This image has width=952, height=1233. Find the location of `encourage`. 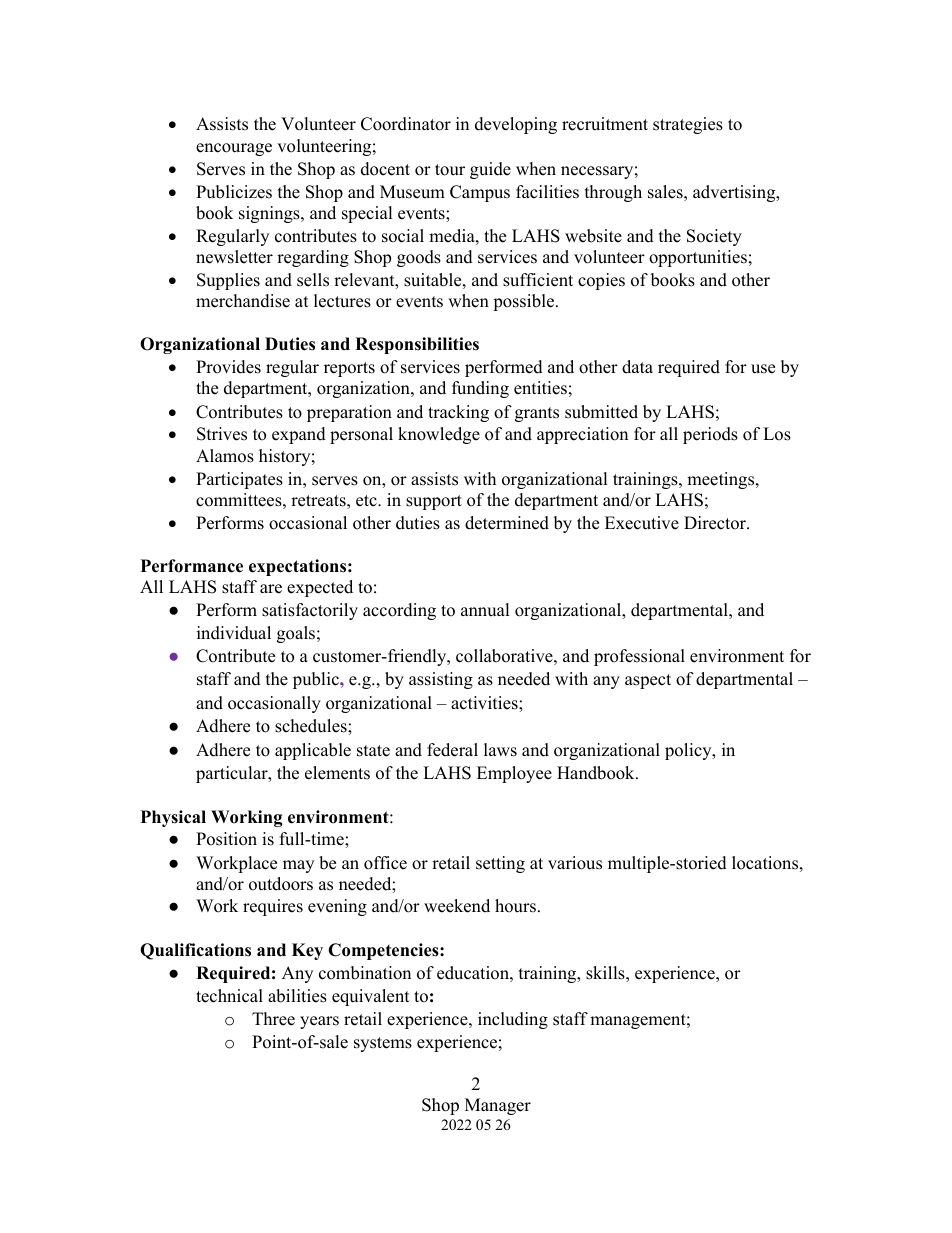

encourage is located at coordinates (234, 149).
